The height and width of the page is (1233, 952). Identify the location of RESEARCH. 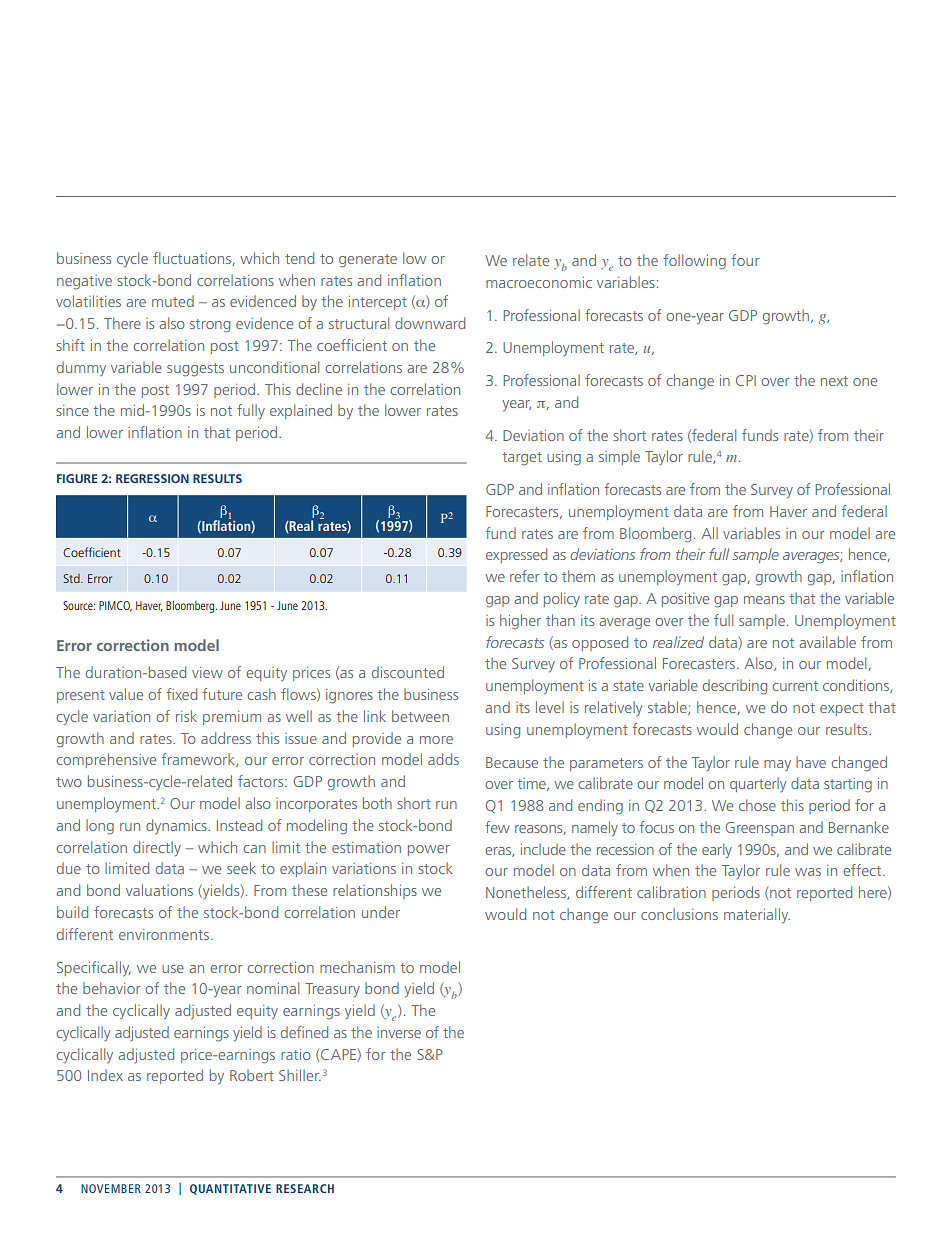
(305, 1188).
